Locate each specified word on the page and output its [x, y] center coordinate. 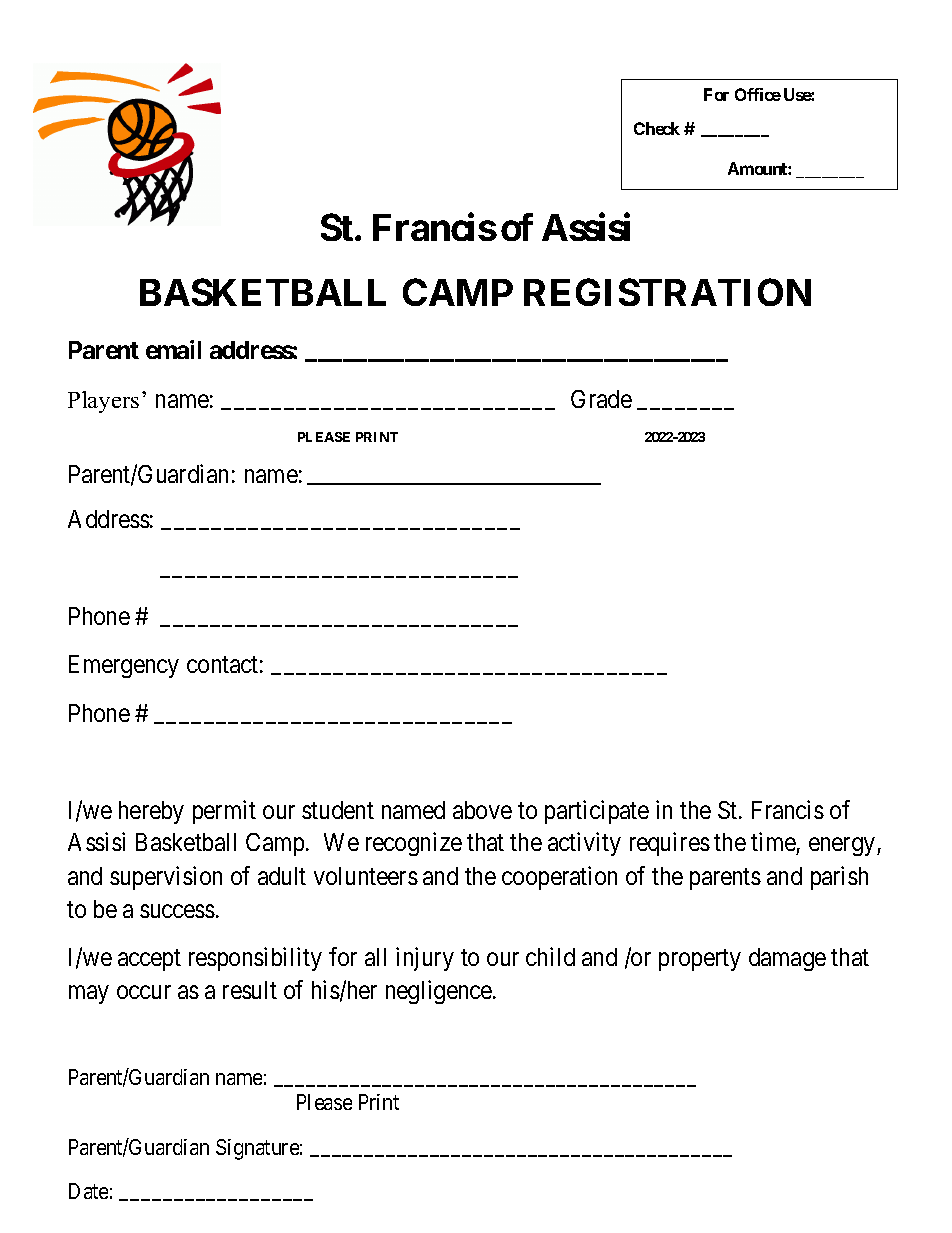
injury [425, 959]
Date [88, 1191]
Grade [601, 399]
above [482, 810]
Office [758, 94]
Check [657, 128]
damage [787, 959]
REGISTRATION [667, 292]
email [173, 349]
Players [103, 402]
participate [597, 812]
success [177, 911]
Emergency [124, 666]
